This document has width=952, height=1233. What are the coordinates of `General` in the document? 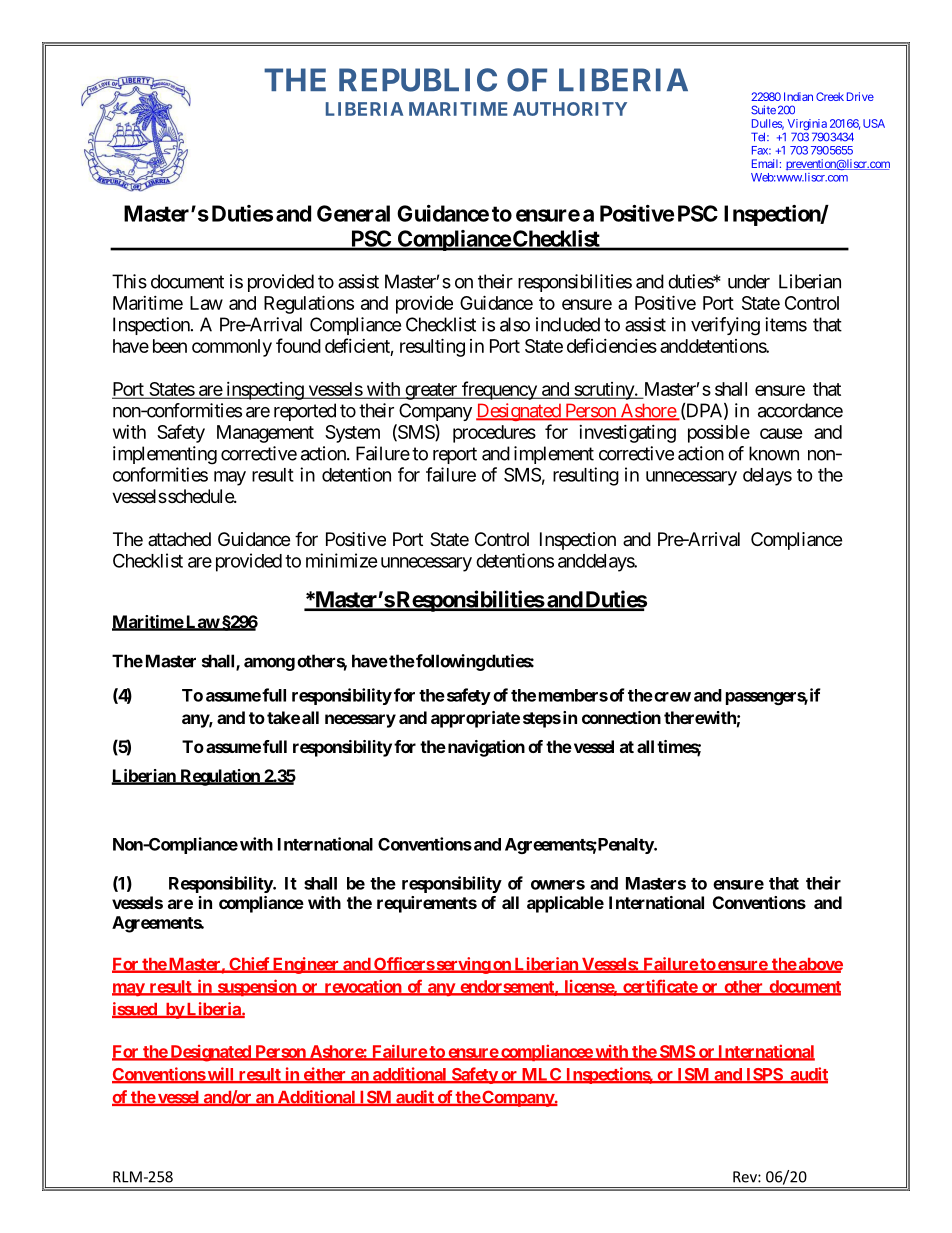 It's located at (353, 213).
